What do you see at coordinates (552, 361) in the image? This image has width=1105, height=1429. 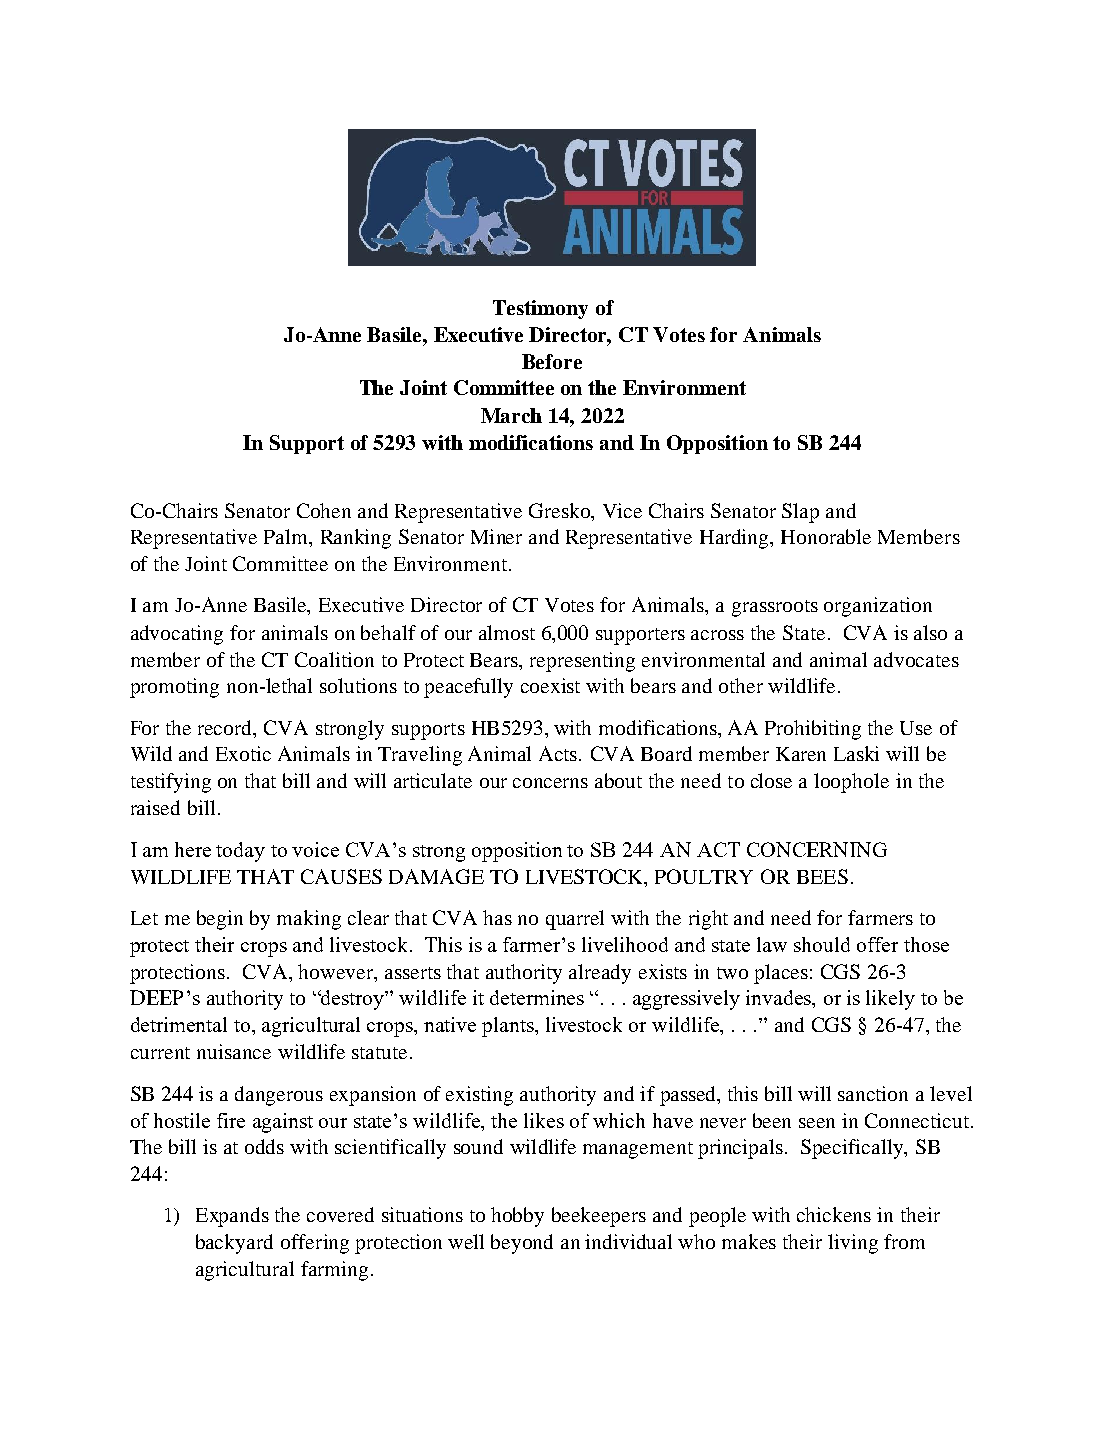 I see `Before` at bounding box center [552, 361].
